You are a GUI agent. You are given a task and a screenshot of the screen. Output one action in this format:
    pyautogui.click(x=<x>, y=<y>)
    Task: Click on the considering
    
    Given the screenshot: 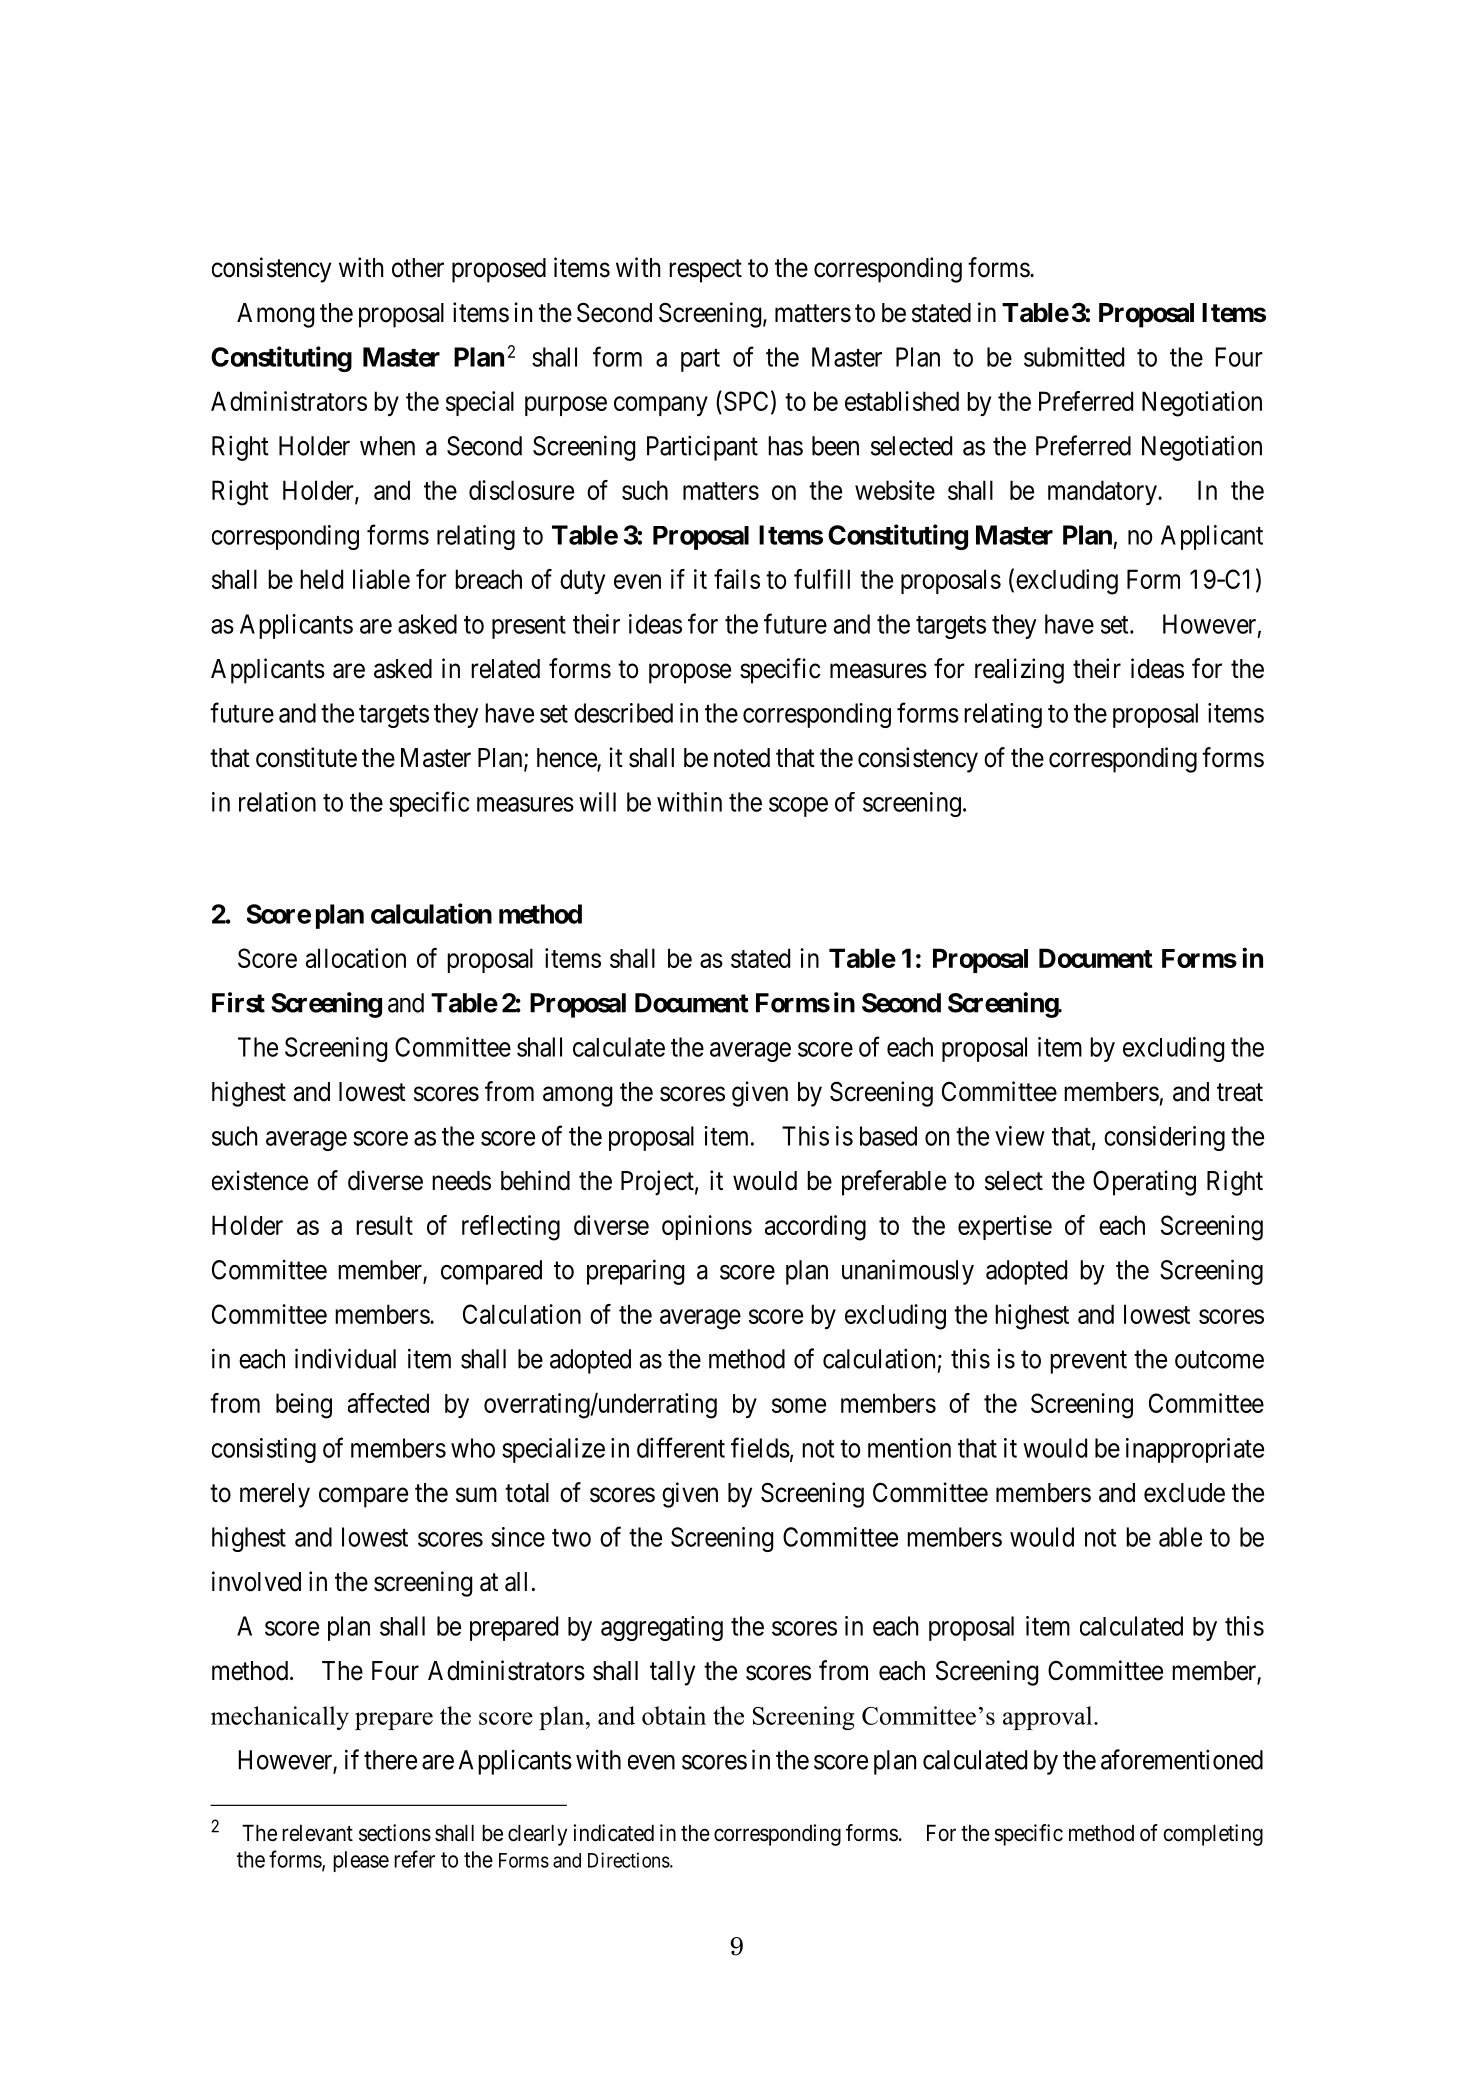 What is the action you would take?
    pyautogui.click(x=1164, y=1138)
